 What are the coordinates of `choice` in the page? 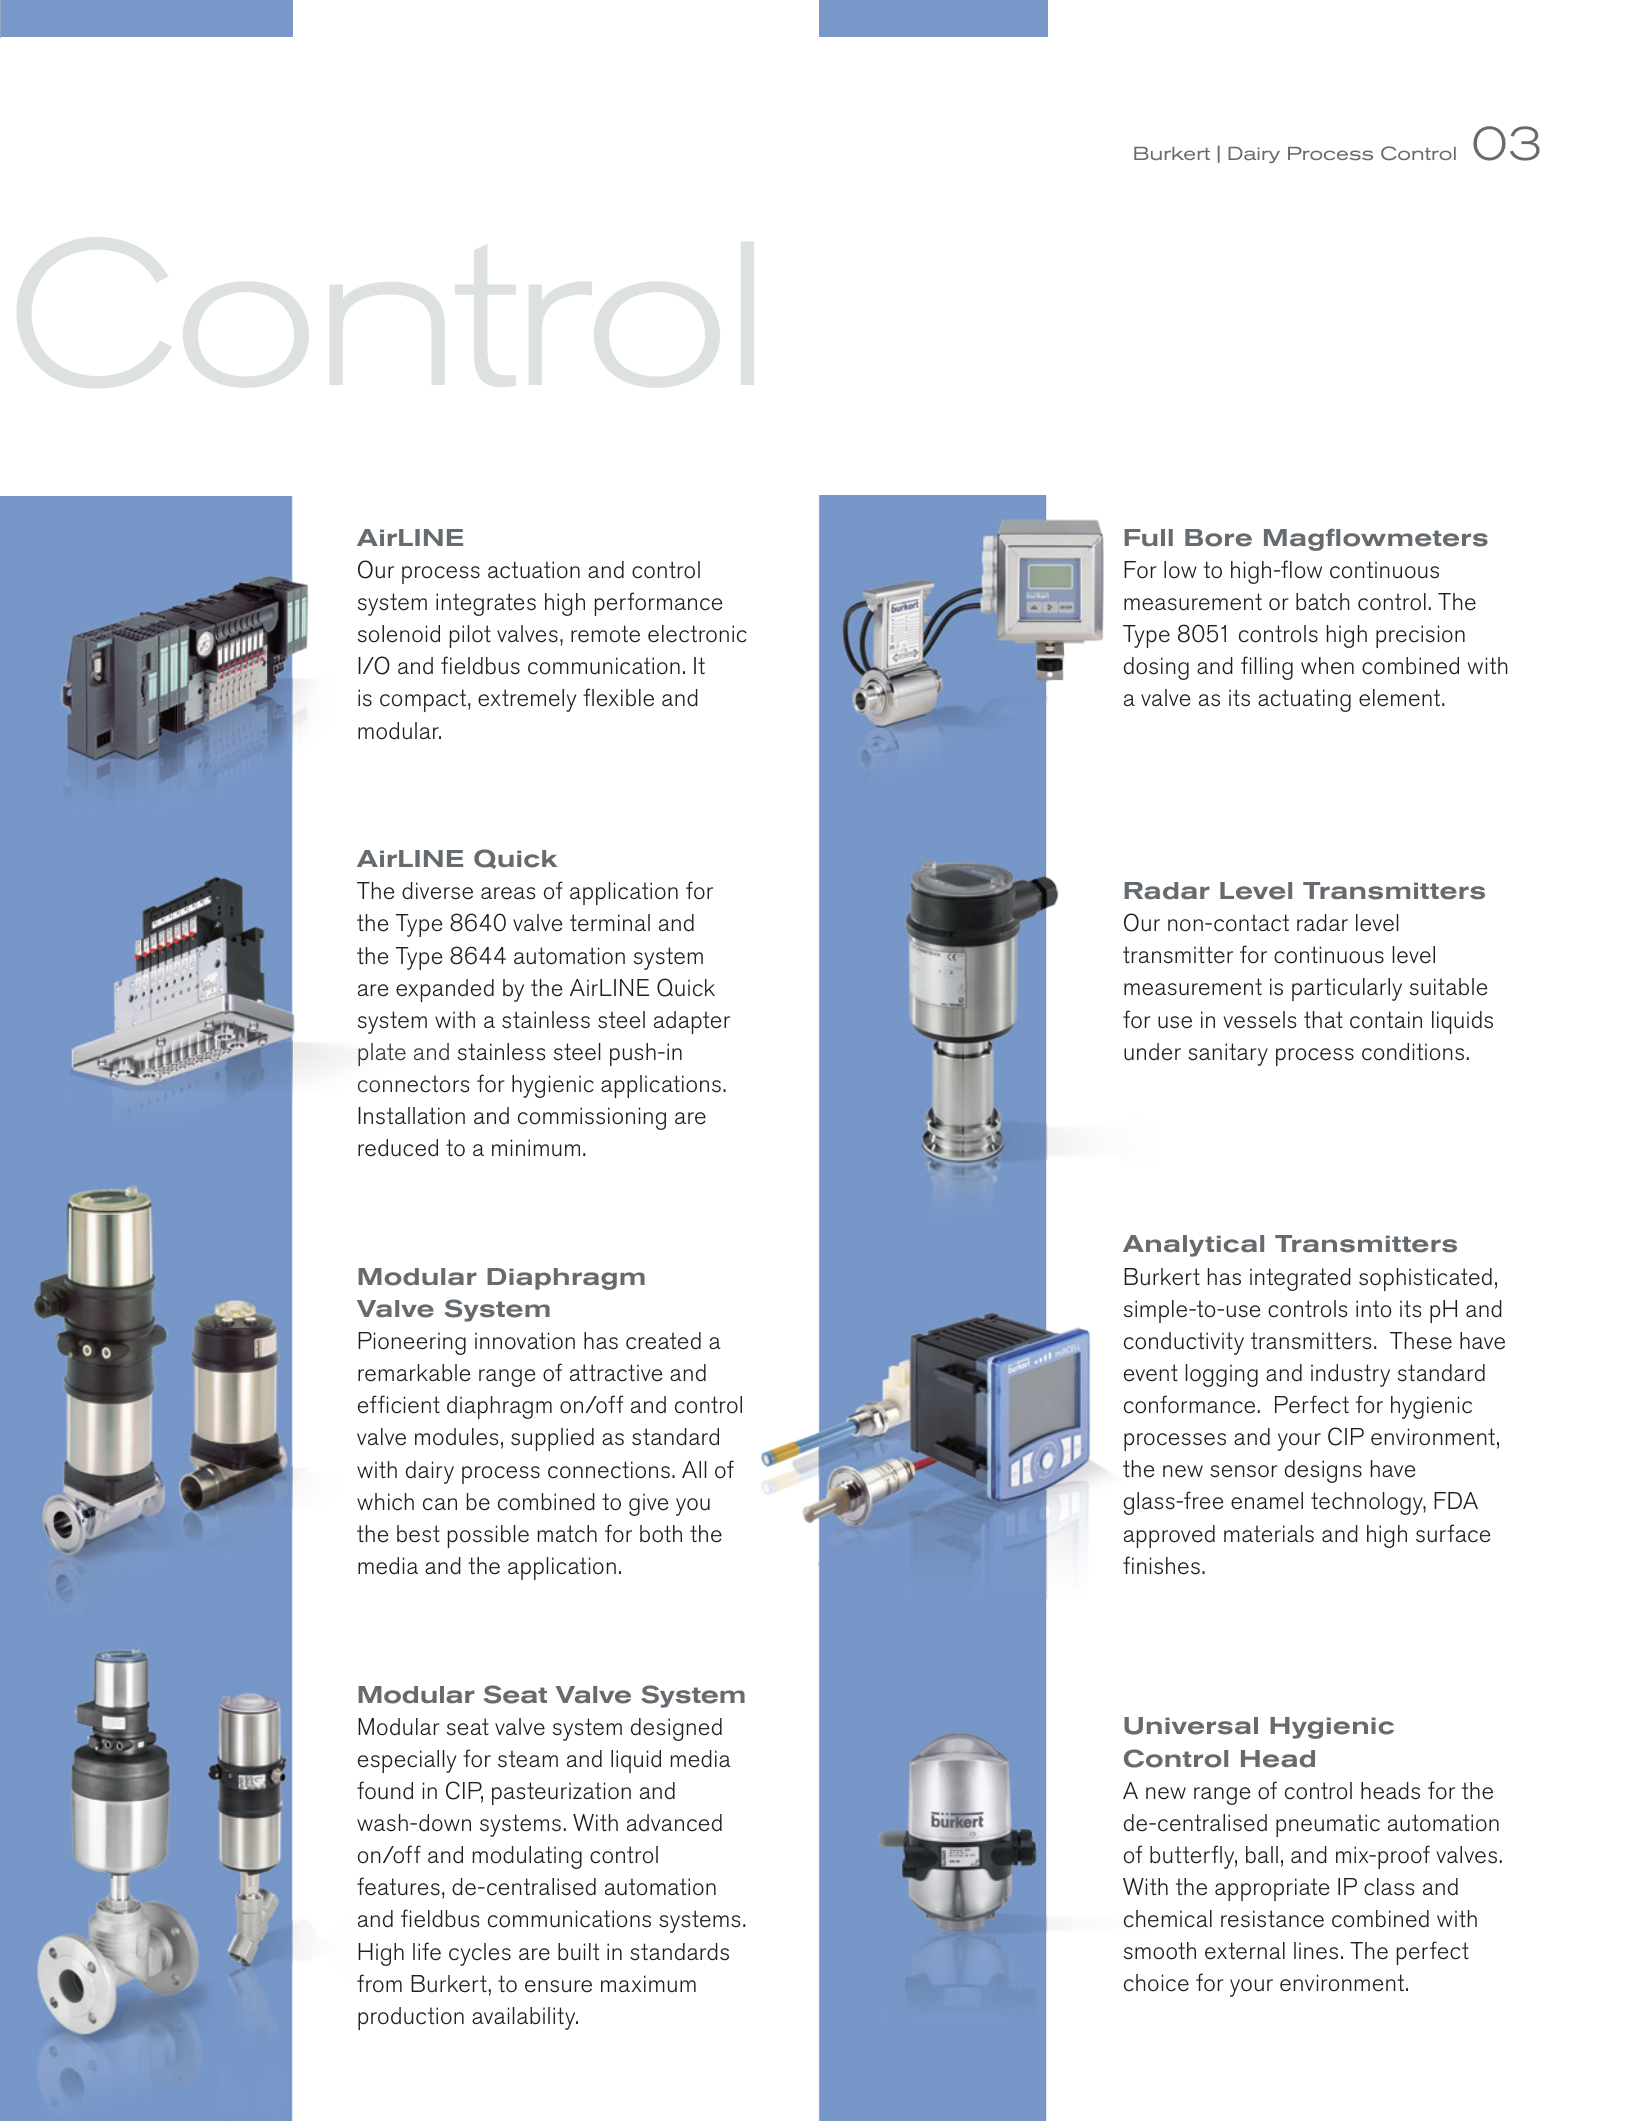 It's located at (1156, 1983).
